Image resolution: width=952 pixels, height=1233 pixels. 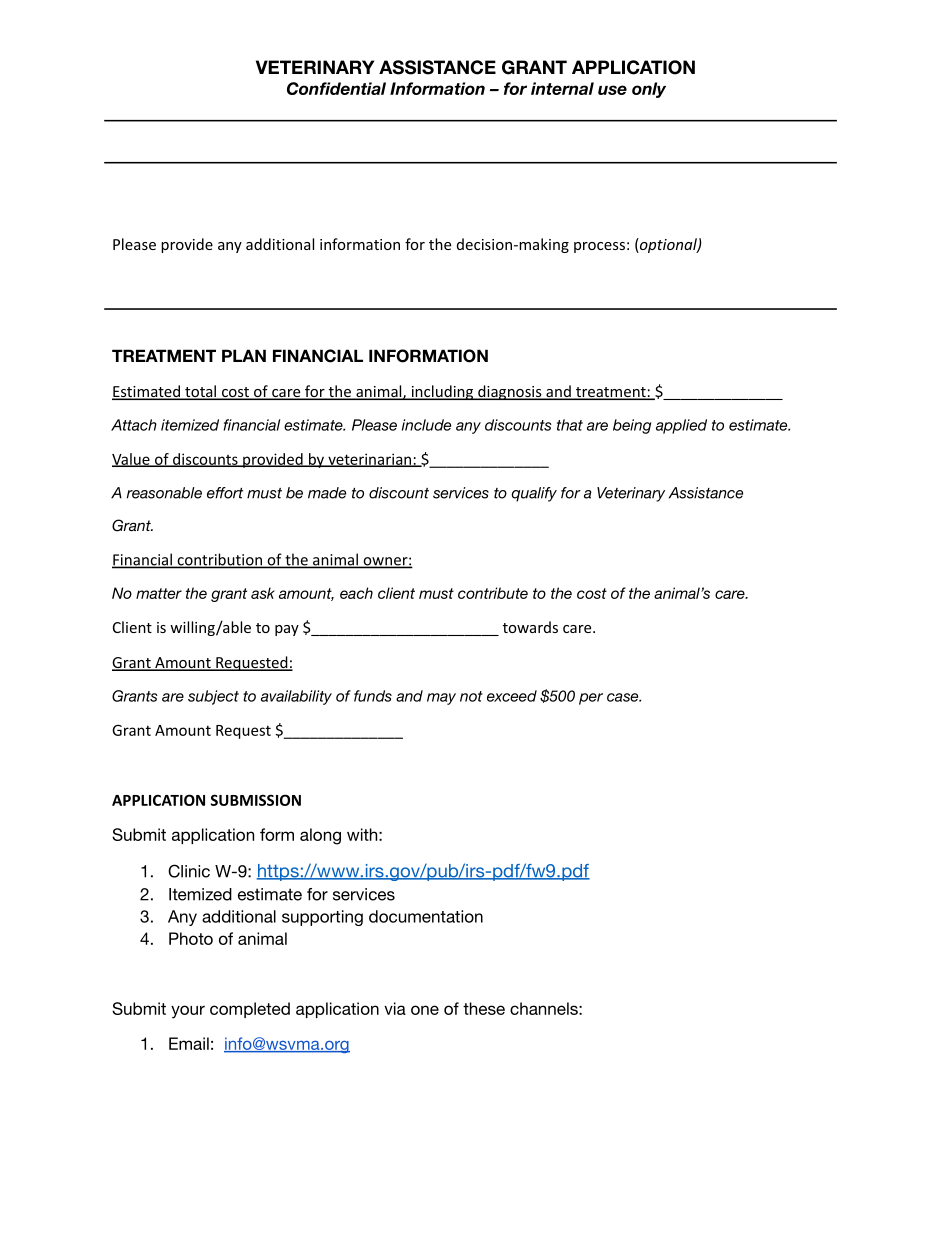 I want to click on via, so click(x=395, y=1008).
